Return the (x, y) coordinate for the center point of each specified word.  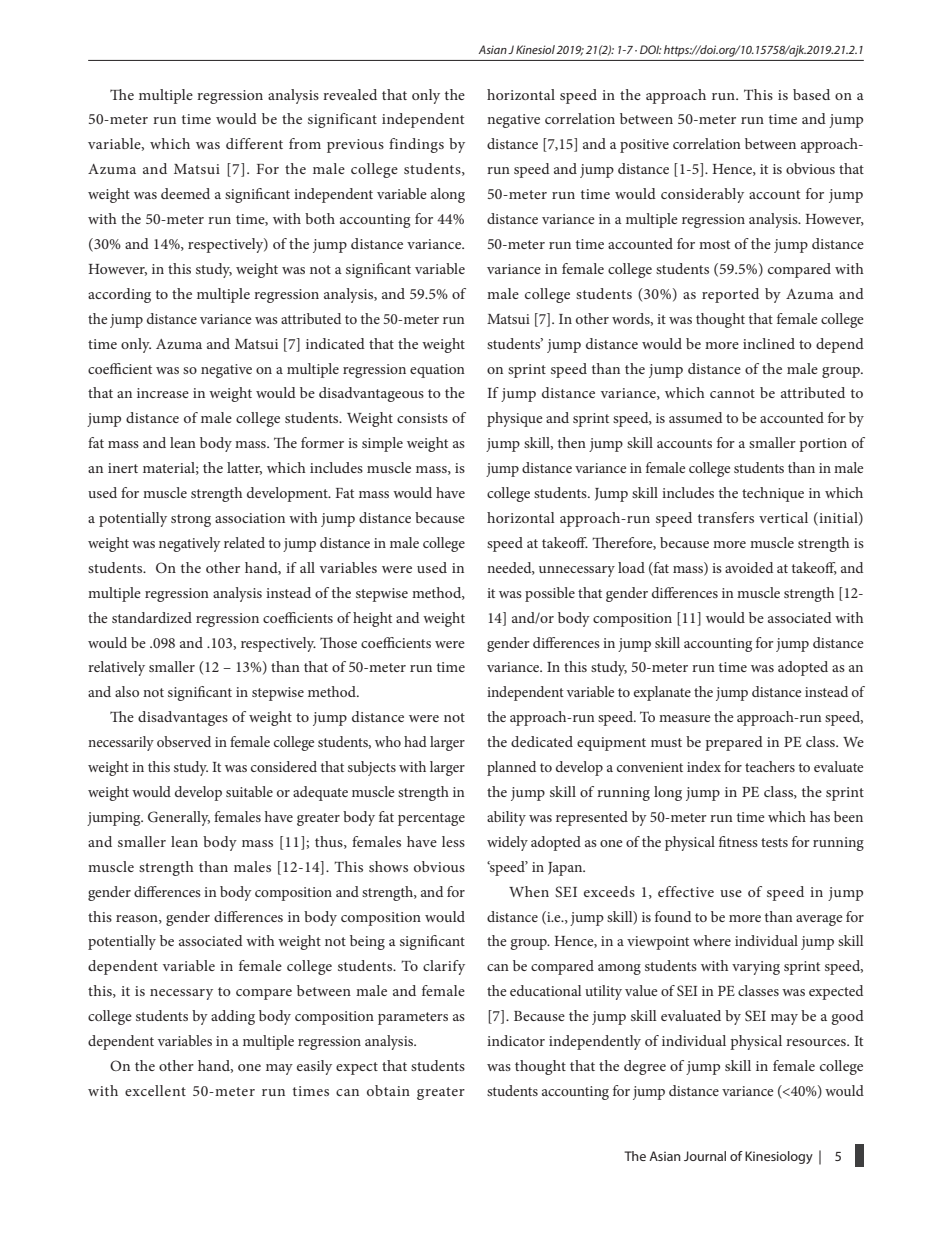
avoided (749, 567)
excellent (155, 1090)
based (811, 94)
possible (550, 594)
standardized (152, 617)
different (254, 143)
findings (416, 145)
